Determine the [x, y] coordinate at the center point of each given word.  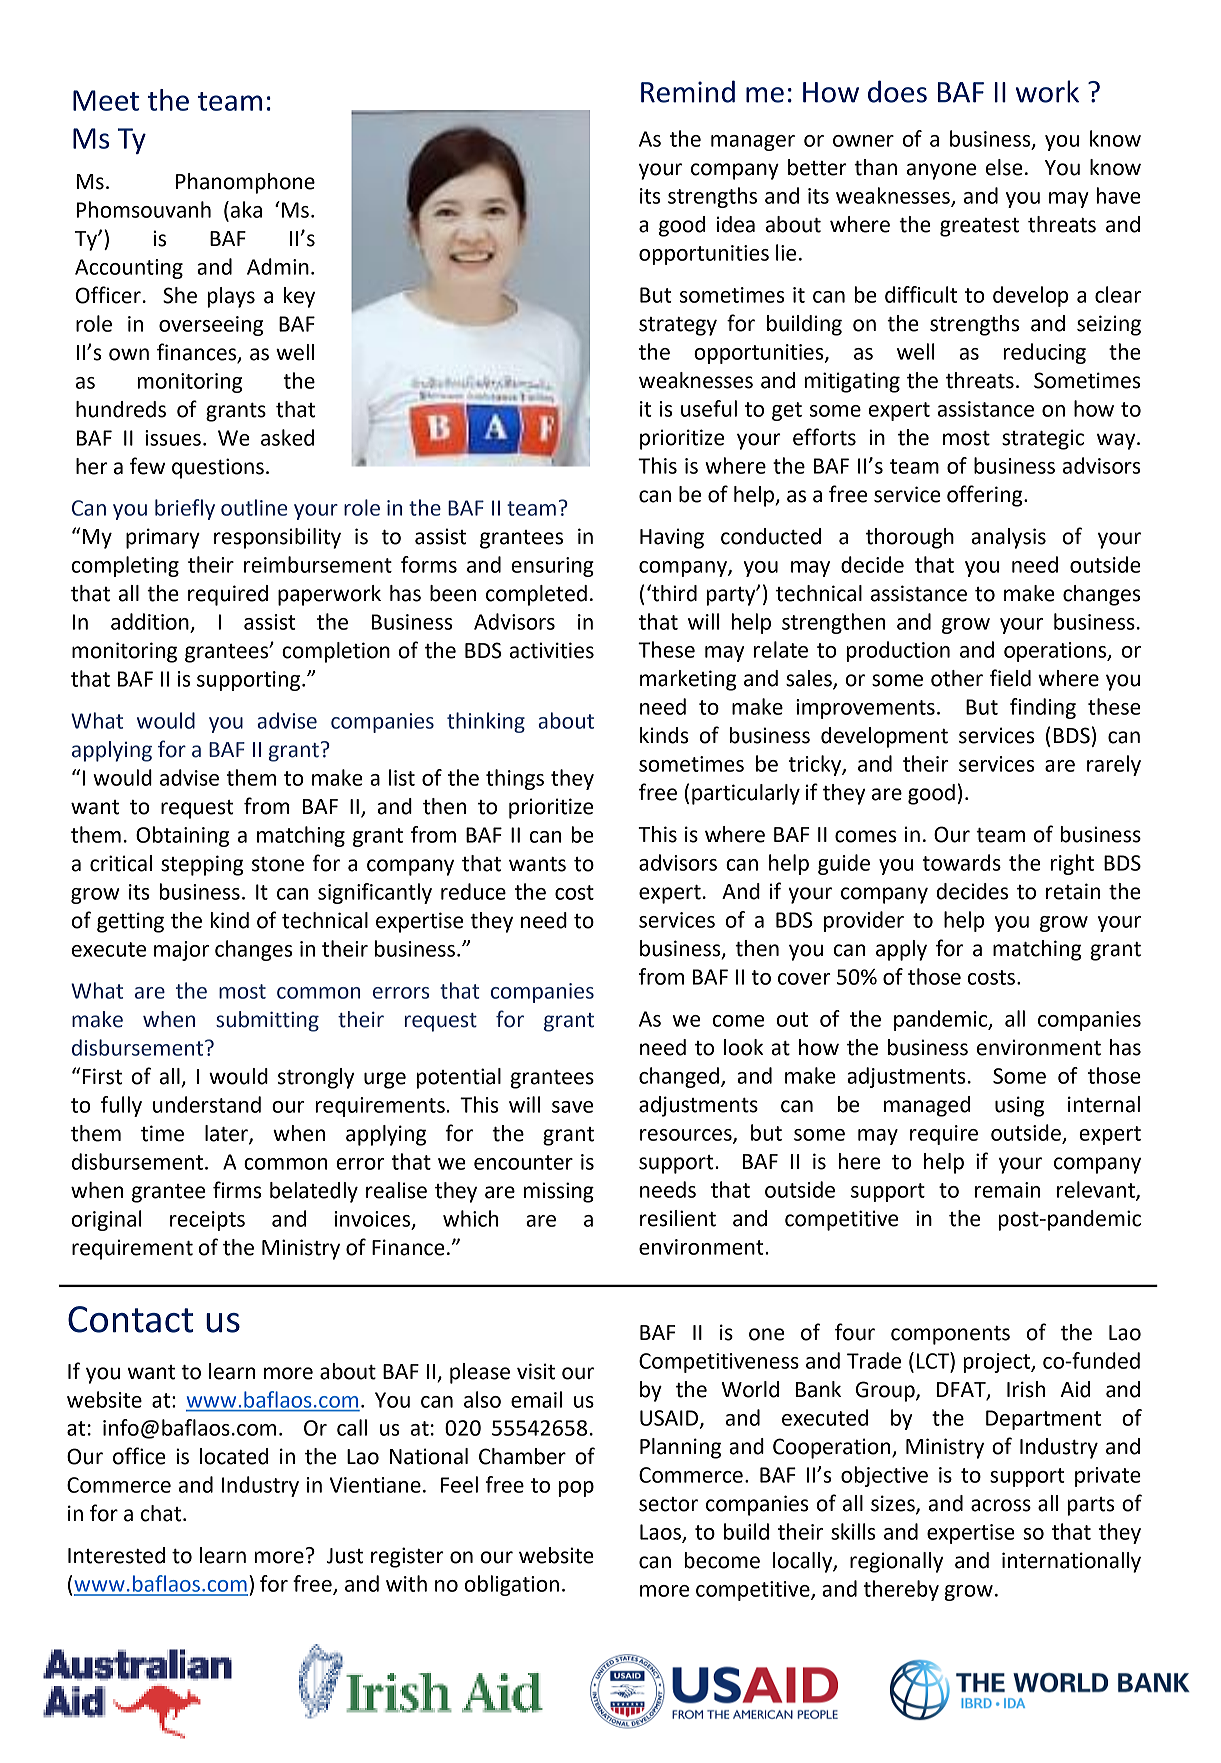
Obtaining [182, 836]
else [1004, 167]
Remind [688, 91]
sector [668, 1504]
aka [246, 209]
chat [162, 1513]
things [515, 779]
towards [961, 862]
